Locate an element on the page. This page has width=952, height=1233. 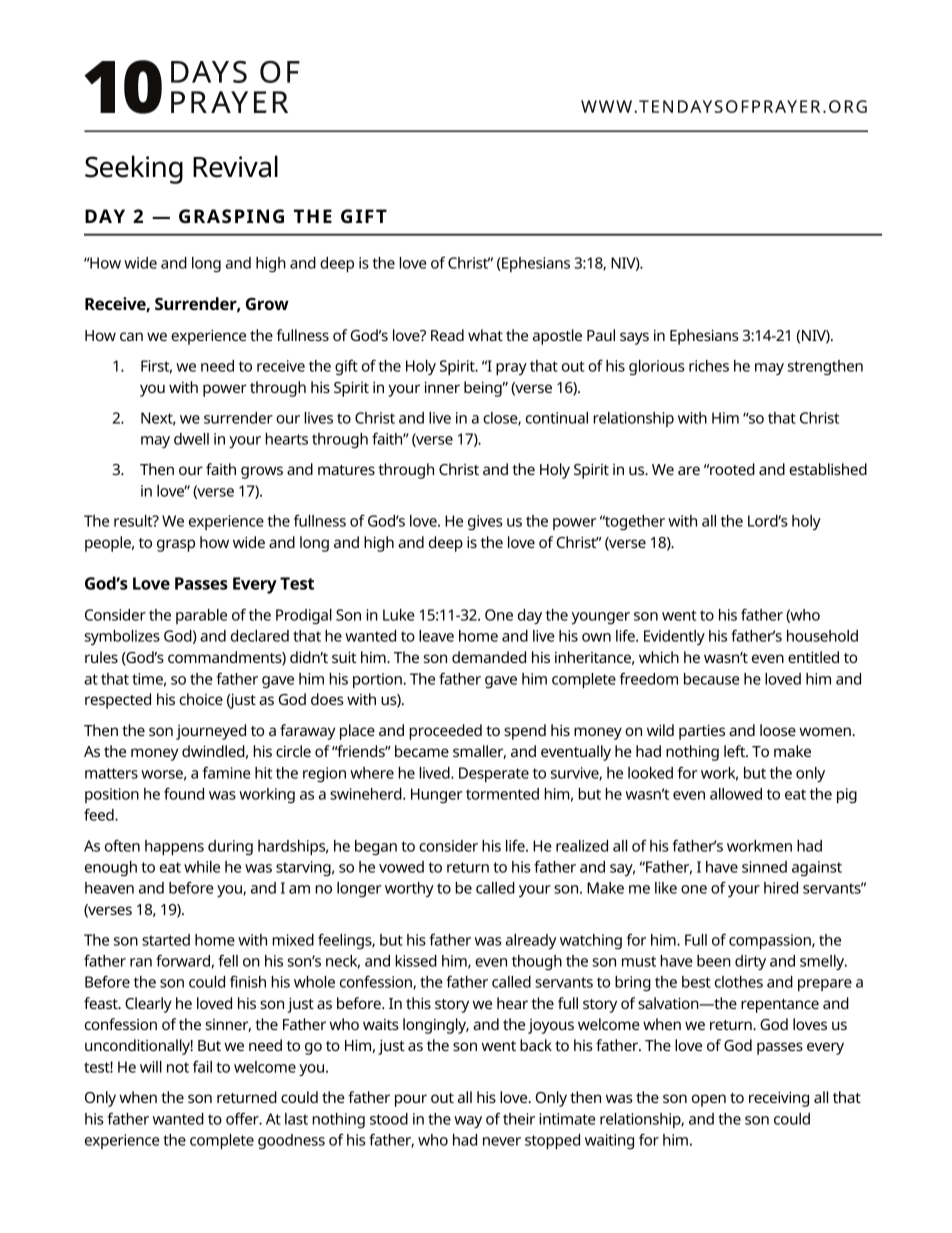
demanded is located at coordinates (489, 657).
